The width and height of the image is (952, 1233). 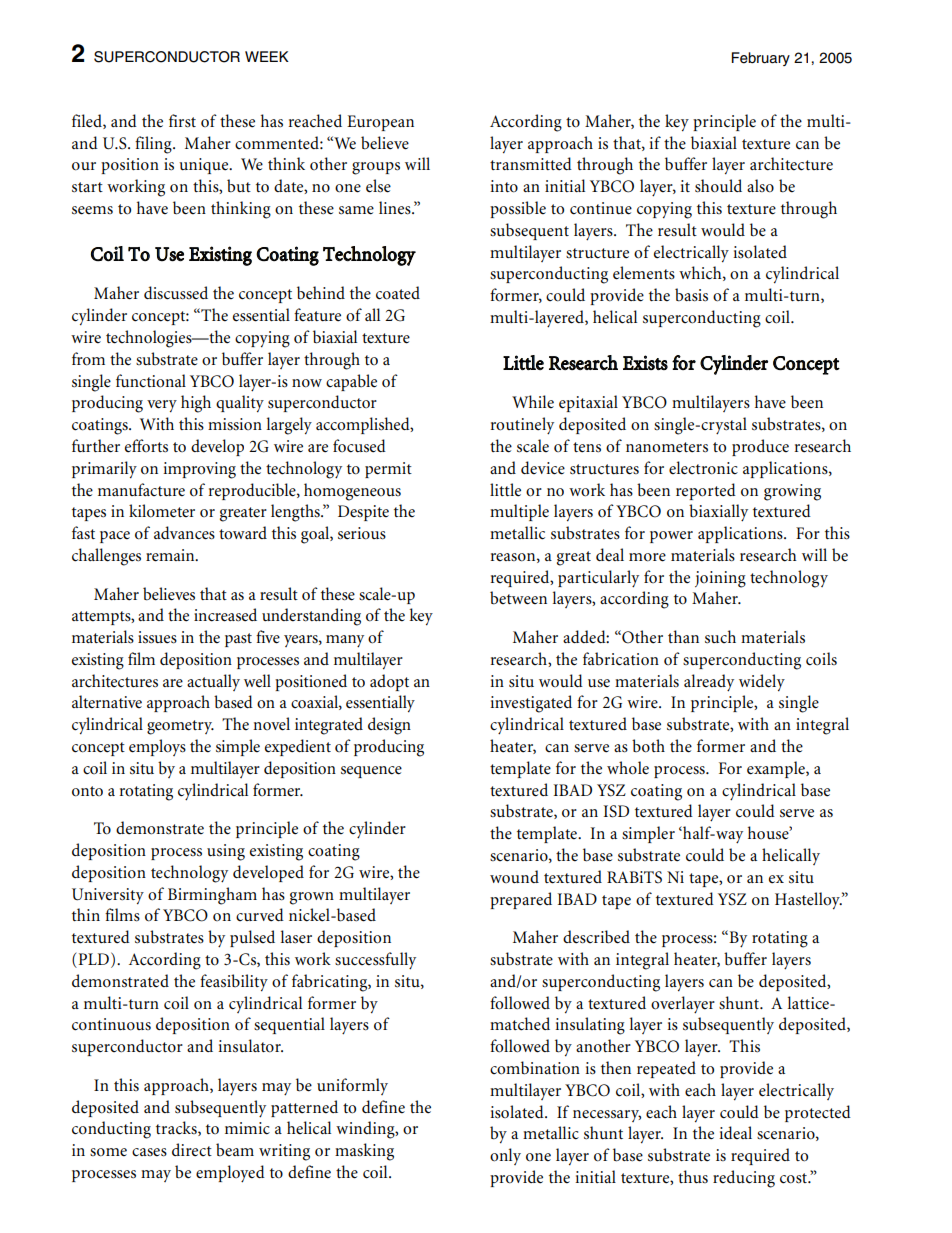 I want to click on February, so click(x=761, y=59).
